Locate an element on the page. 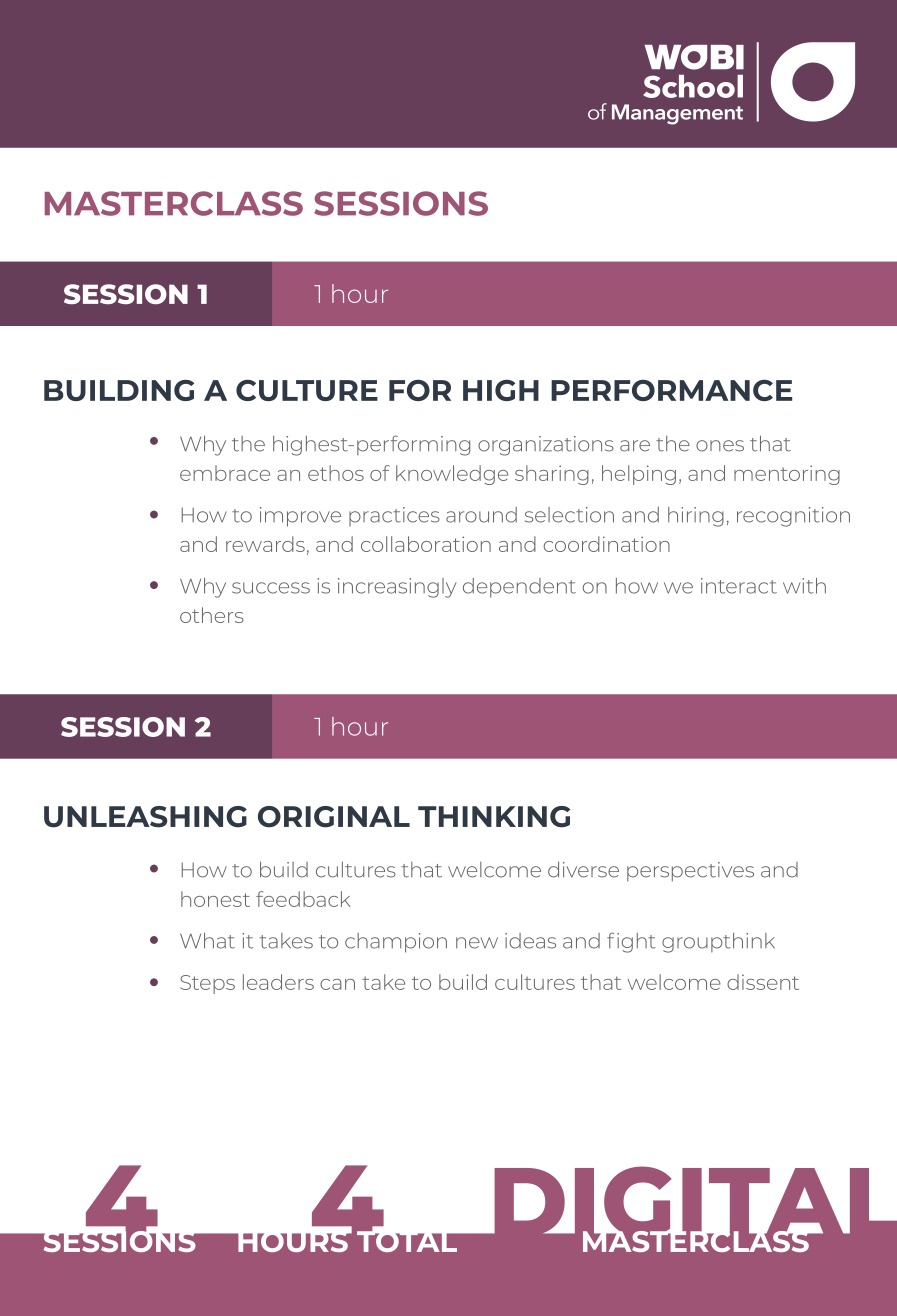 The image size is (897, 1316). embrace is located at coordinates (225, 473).
